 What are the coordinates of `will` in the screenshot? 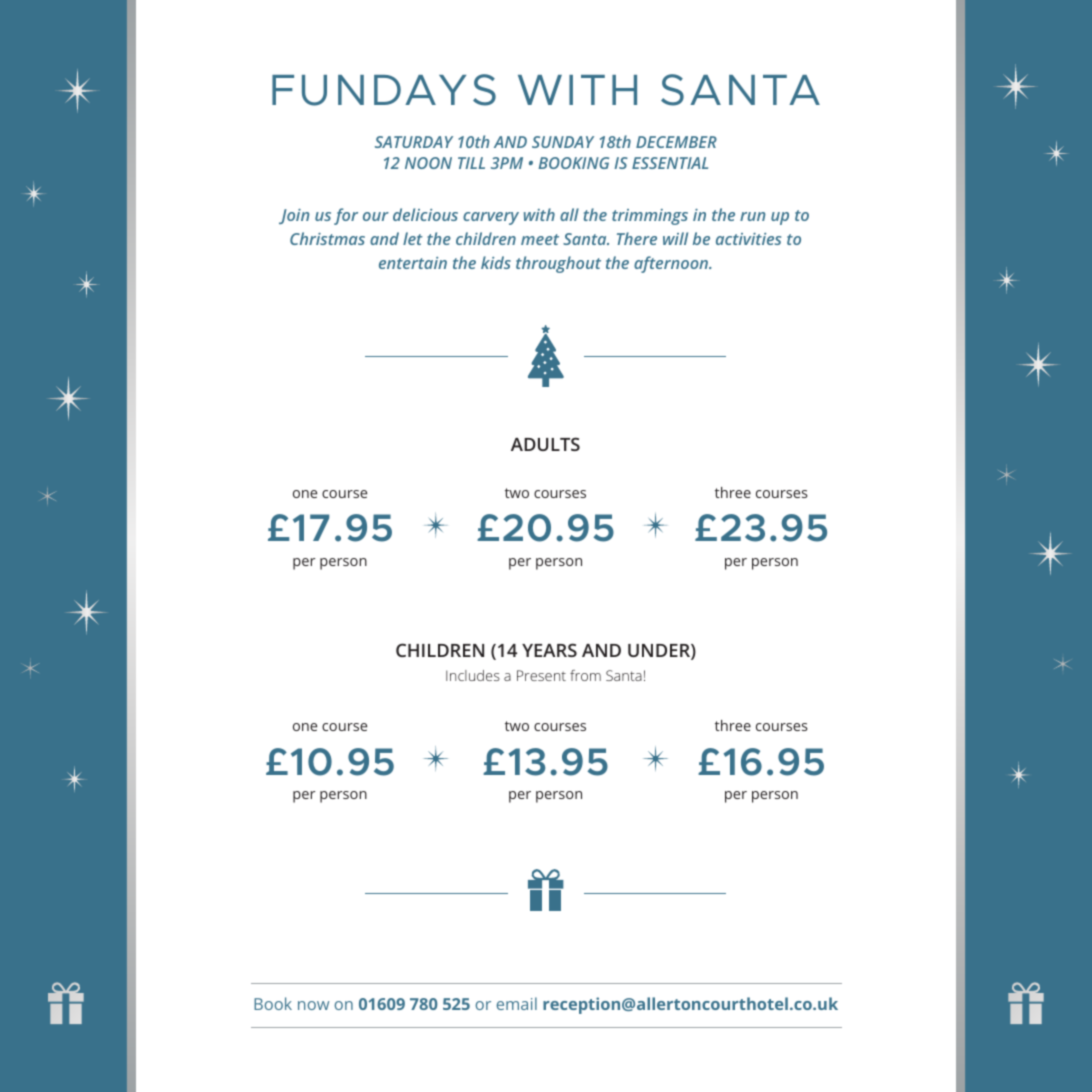 It's located at (675, 238).
